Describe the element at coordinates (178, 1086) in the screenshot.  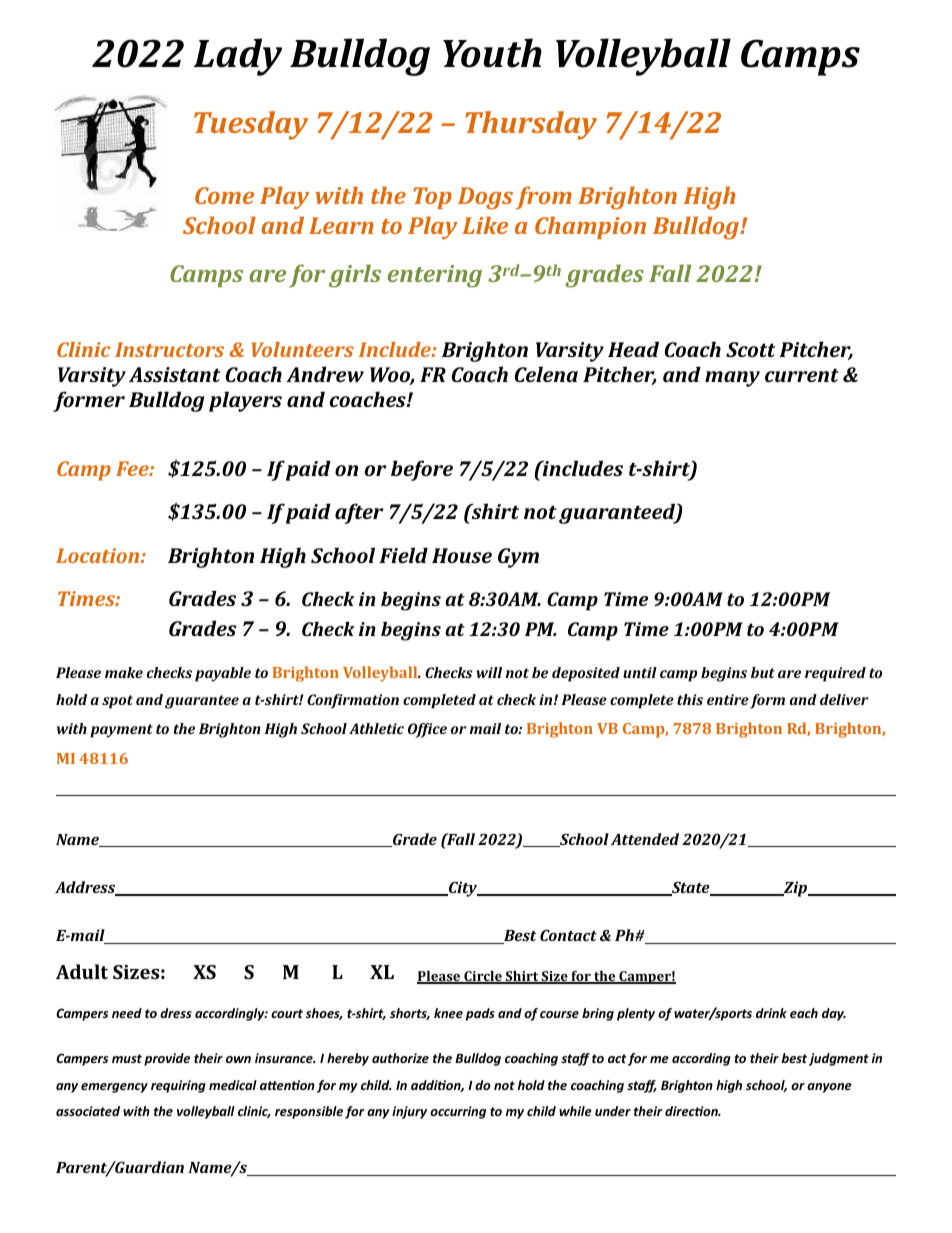
I see `requiring` at that location.
